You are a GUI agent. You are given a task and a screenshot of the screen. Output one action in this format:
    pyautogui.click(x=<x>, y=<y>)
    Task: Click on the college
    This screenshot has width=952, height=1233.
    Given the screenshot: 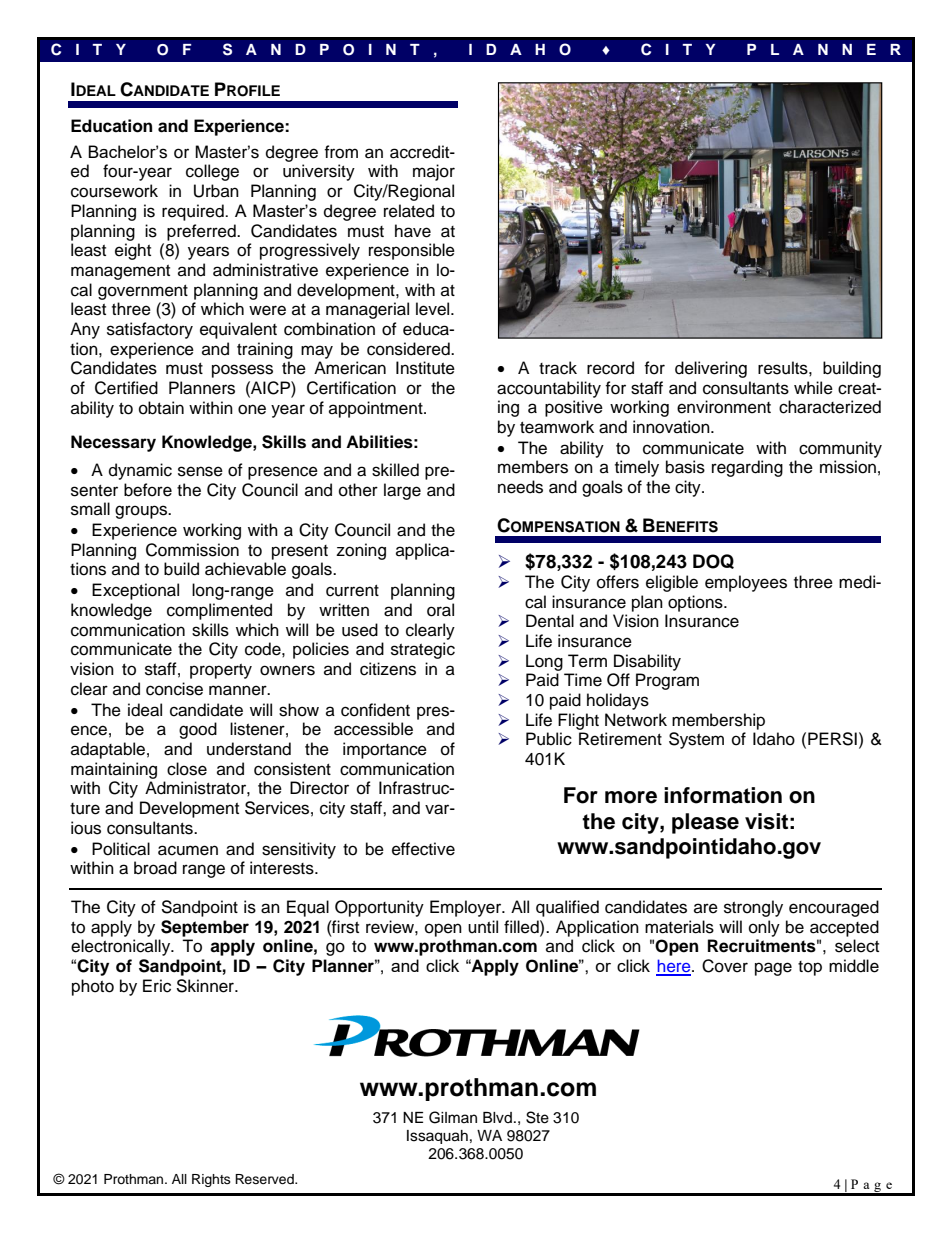 What is the action you would take?
    pyautogui.click(x=212, y=172)
